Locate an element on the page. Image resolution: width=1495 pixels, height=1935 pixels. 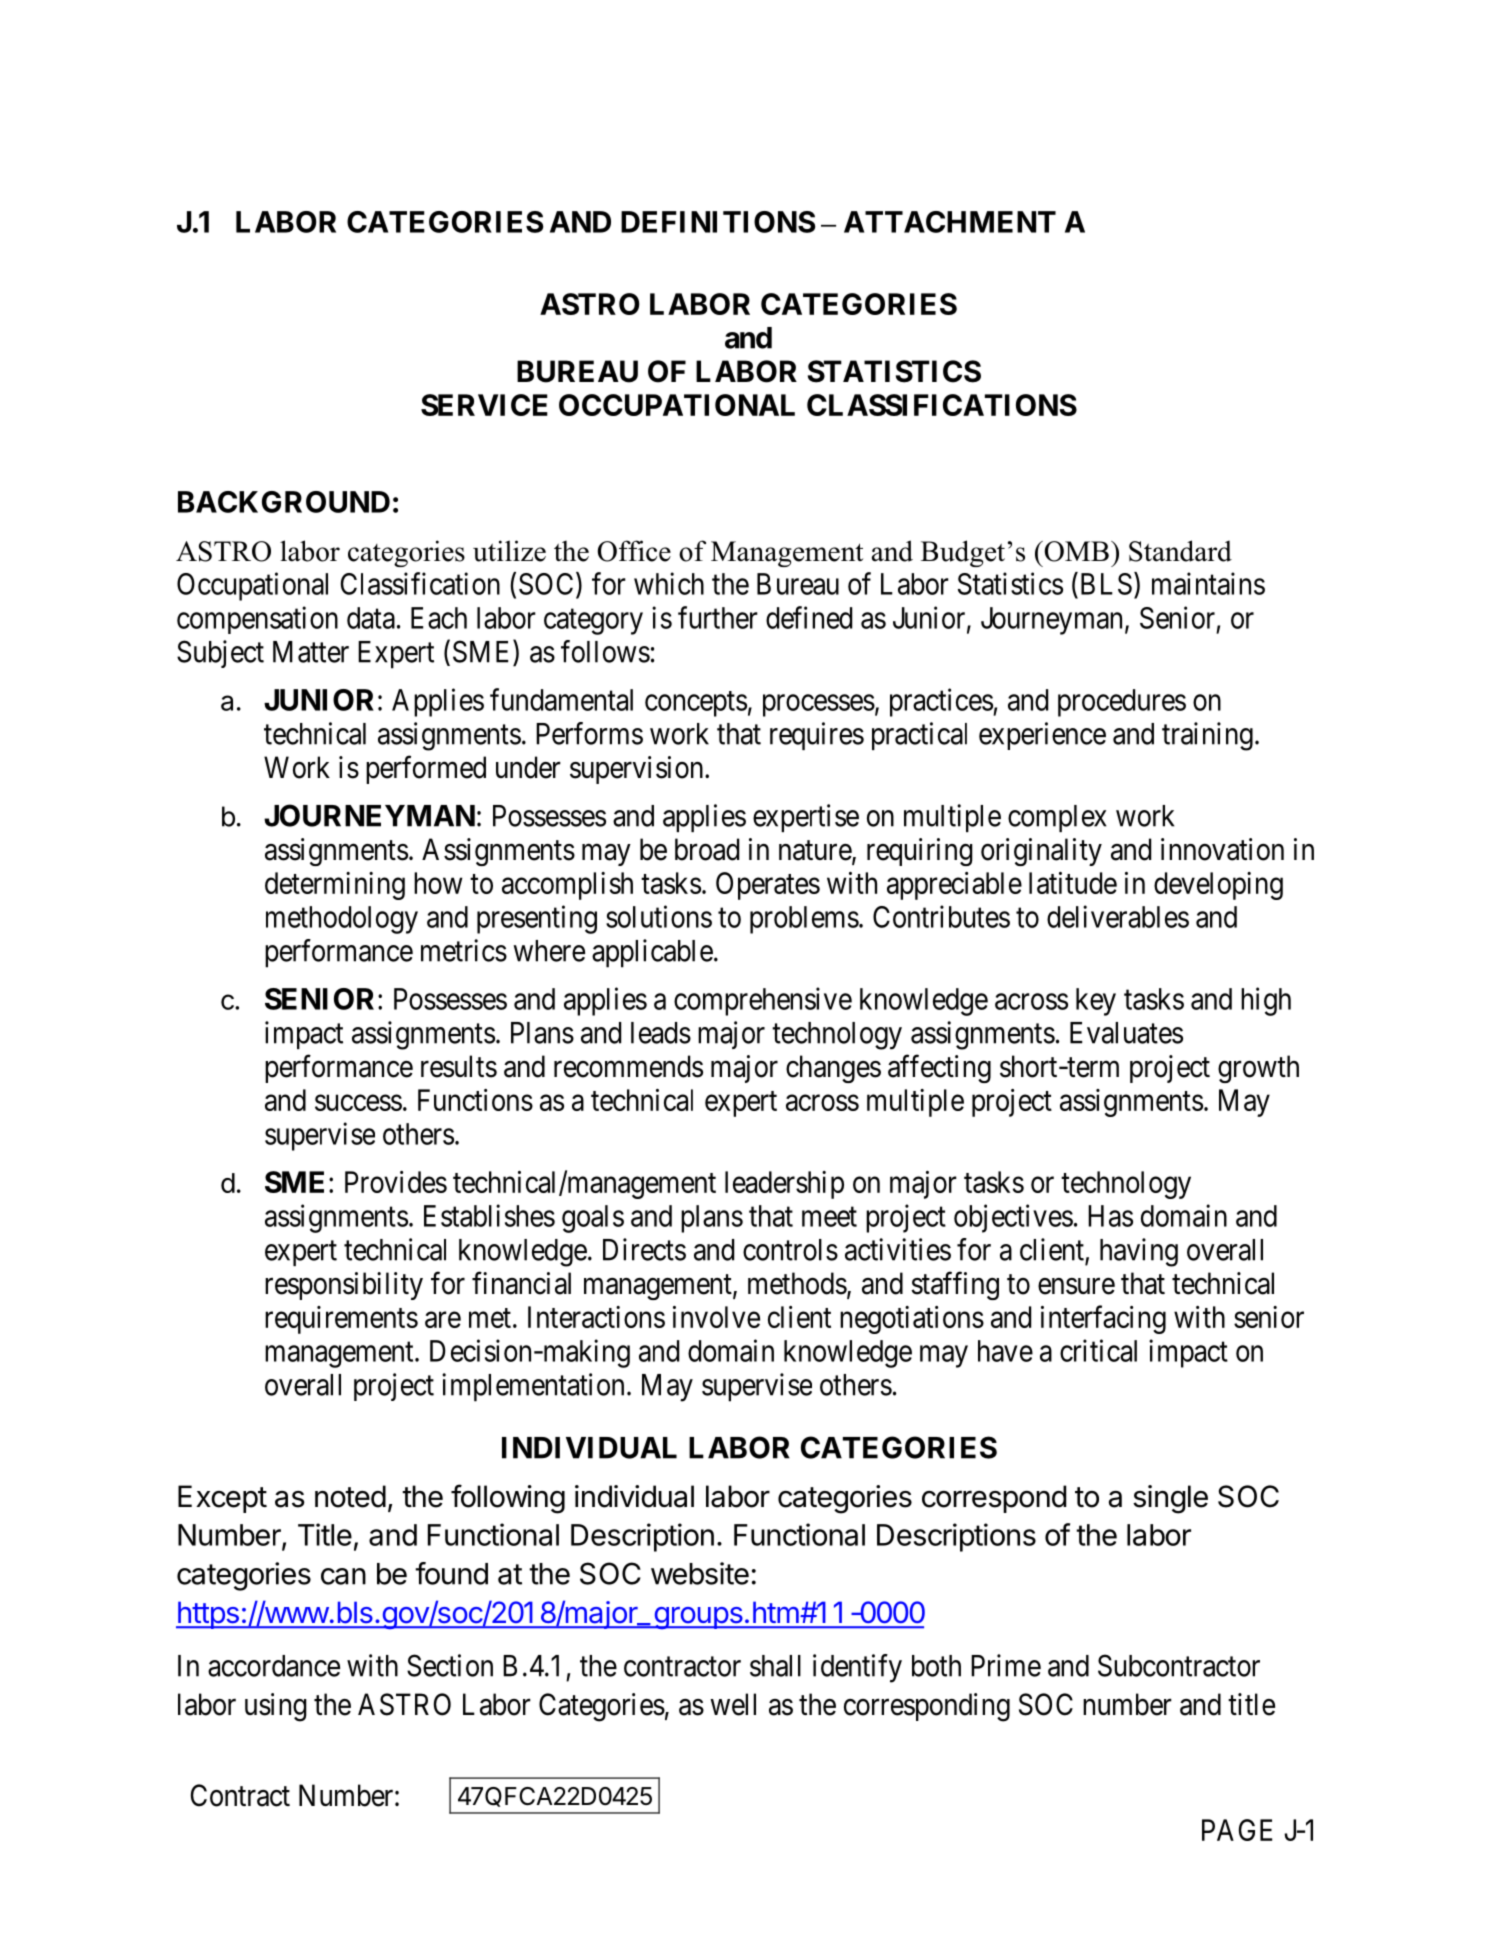
training is located at coordinates (1207, 736).
